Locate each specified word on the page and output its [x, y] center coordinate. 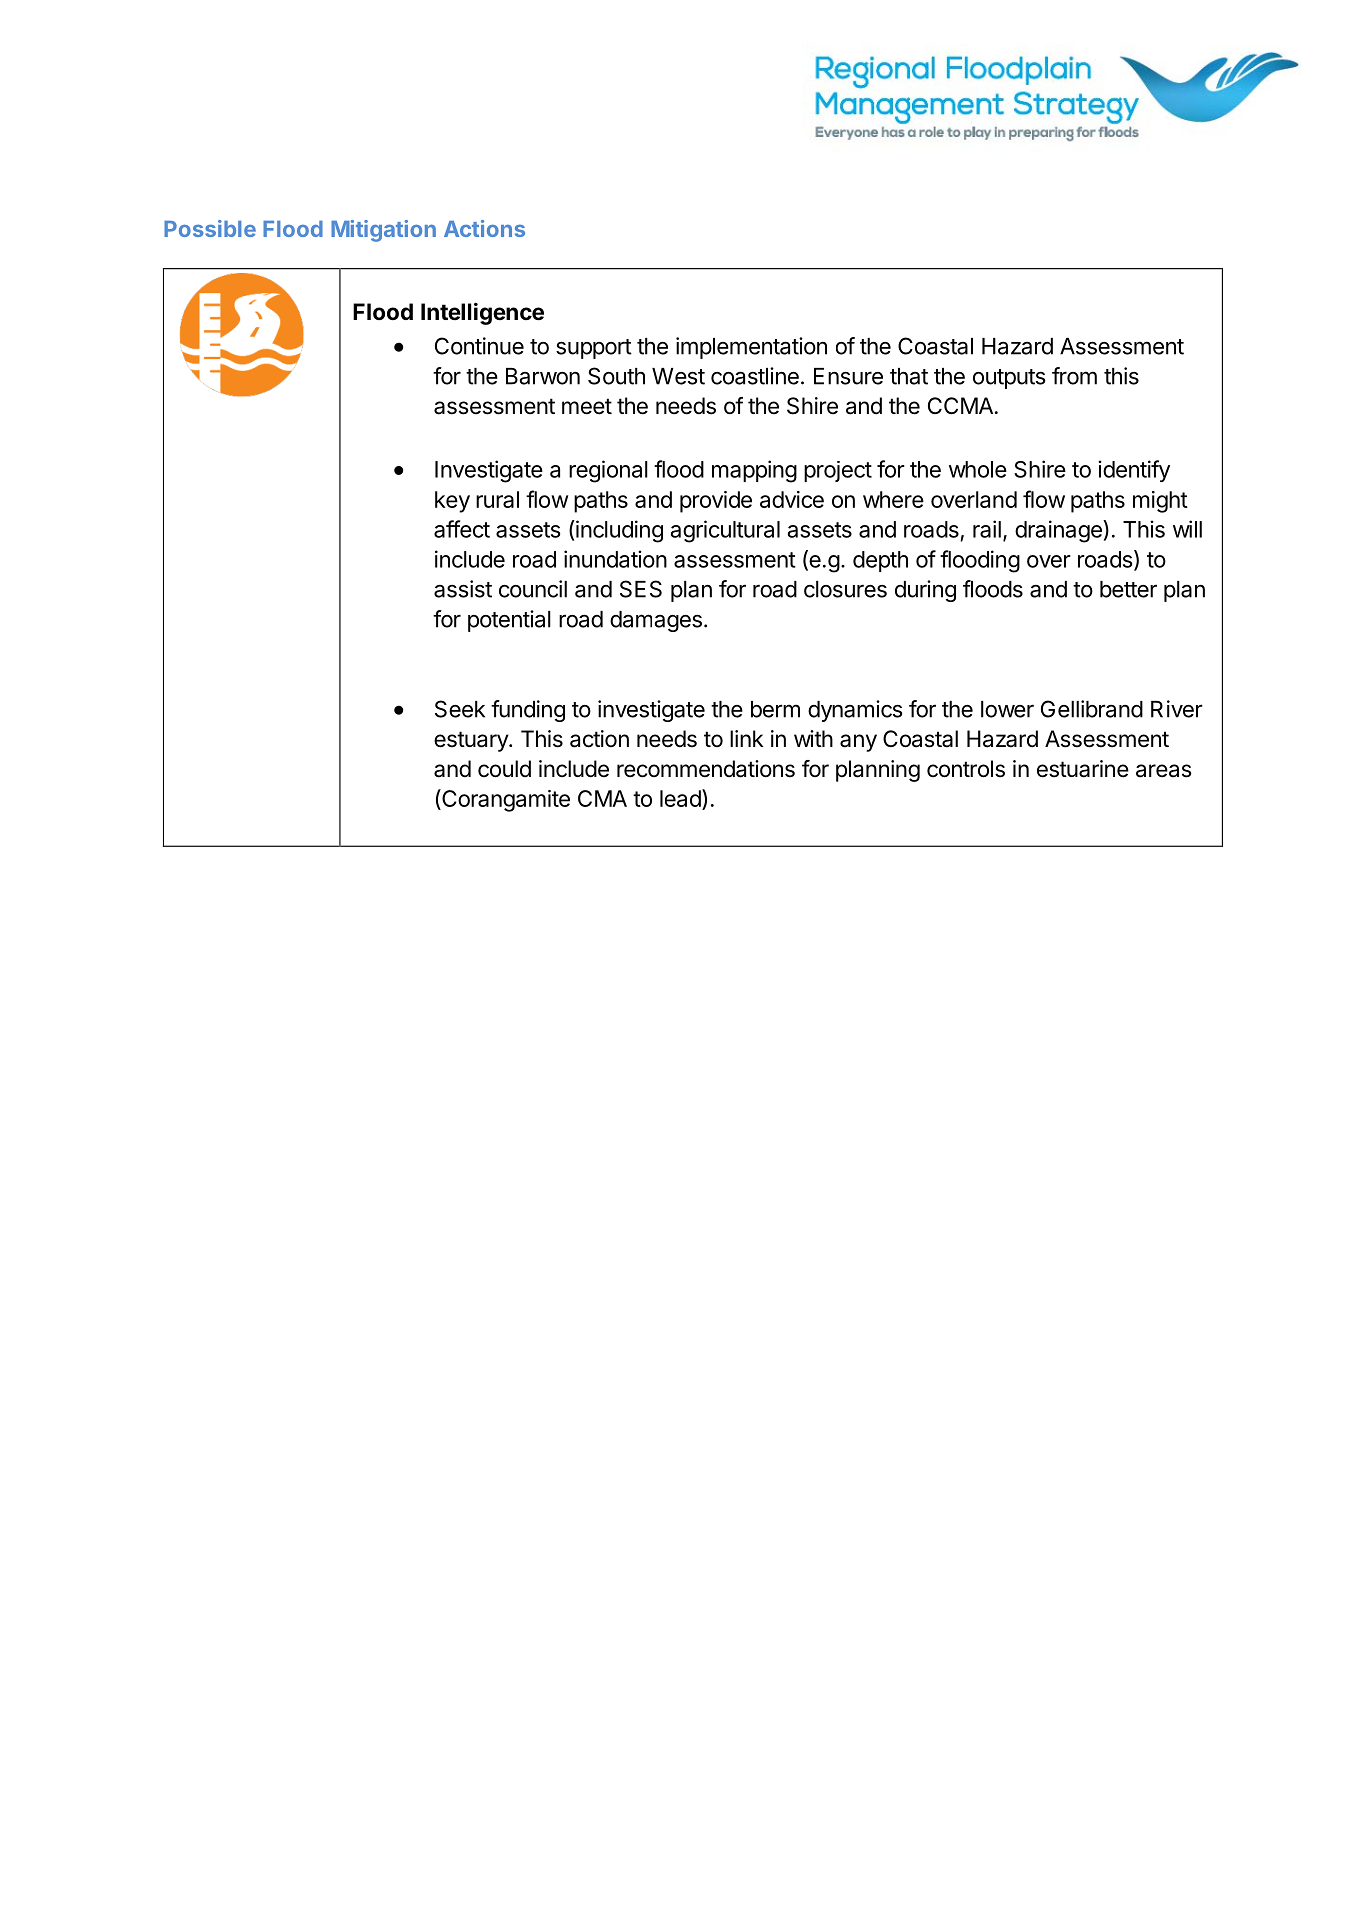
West [678, 376]
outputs [1009, 379]
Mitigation [383, 231]
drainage [1059, 531]
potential [509, 621]
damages [656, 621]
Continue [479, 346]
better [1128, 589]
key [452, 502]
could [504, 769]
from [1074, 376]
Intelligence [482, 314]
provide [716, 502]
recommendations [706, 769]
